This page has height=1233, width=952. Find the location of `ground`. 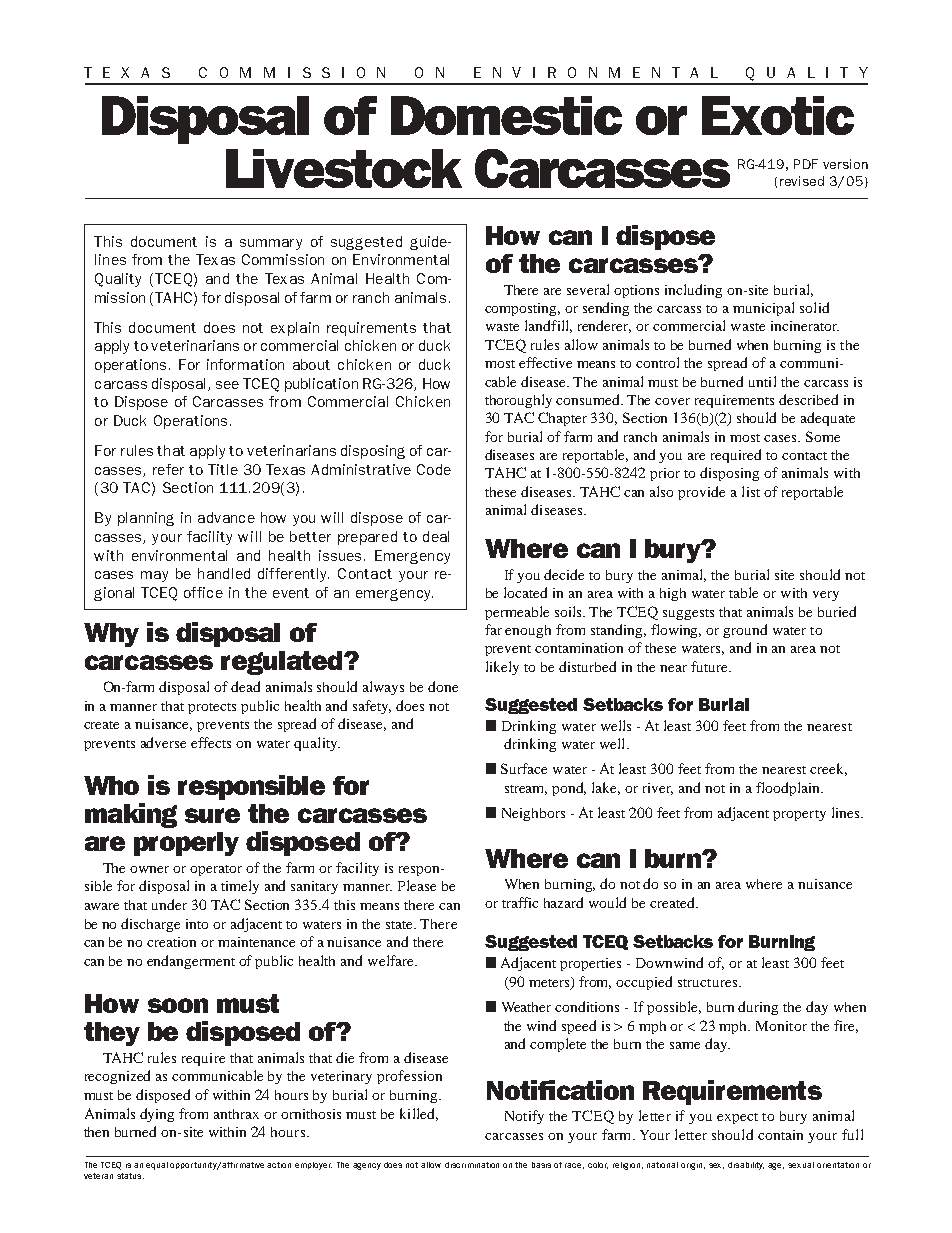

ground is located at coordinates (745, 631).
